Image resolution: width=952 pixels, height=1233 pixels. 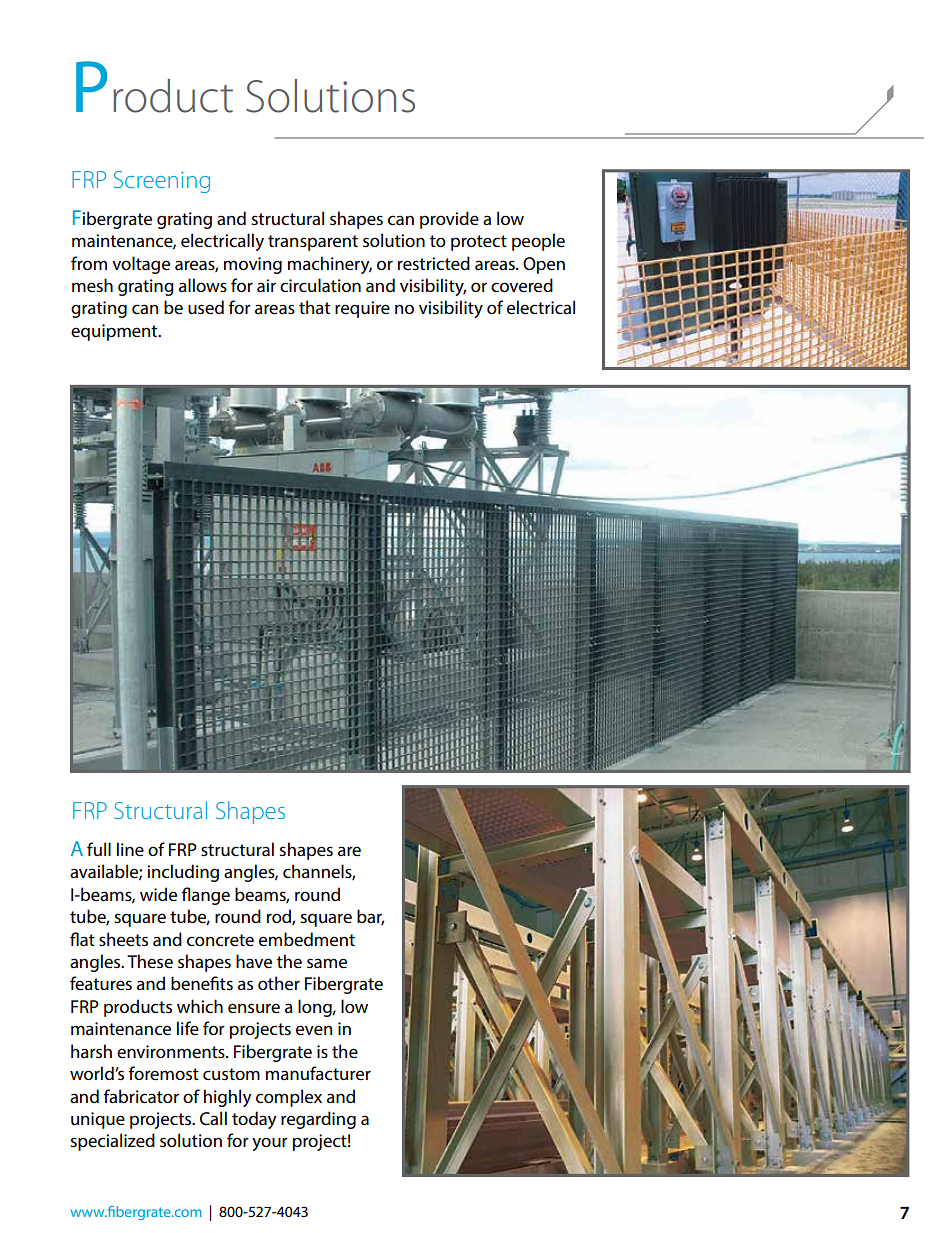 What do you see at coordinates (162, 182) in the page?
I see `Screening` at bounding box center [162, 182].
